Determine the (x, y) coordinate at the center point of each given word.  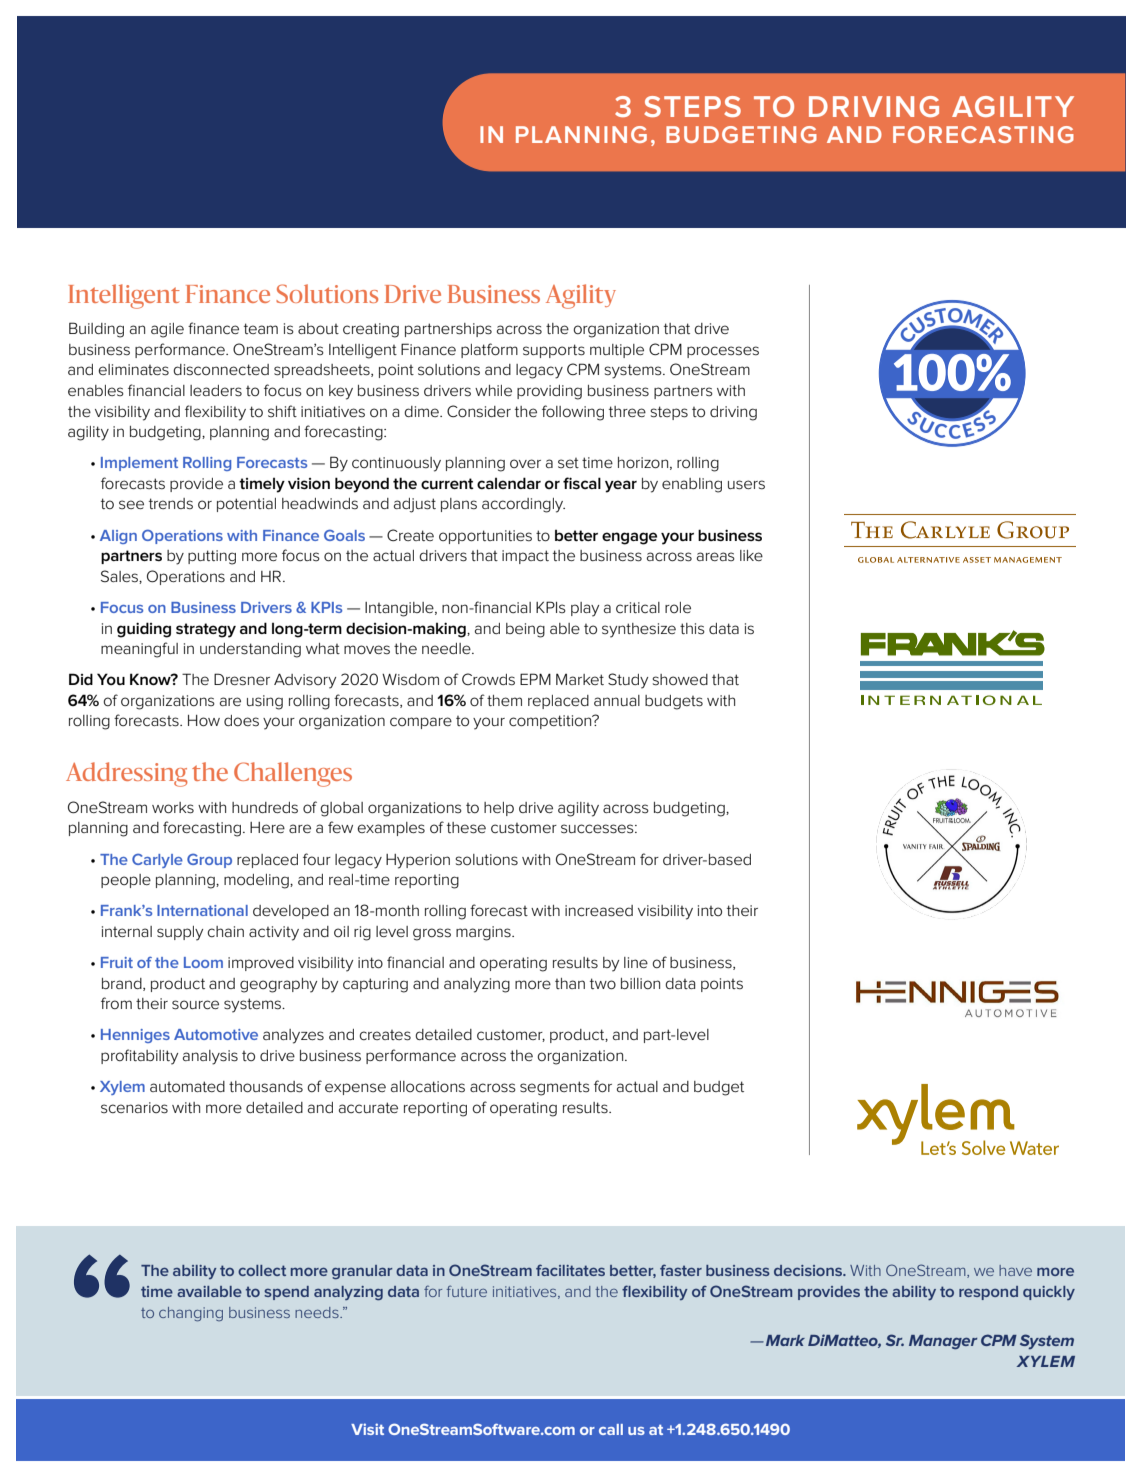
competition (551, 722)
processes (723, 352)
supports (554, 351)
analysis (210, 1057)
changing (191, 1314)
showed (680, 680)
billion (640, 983)
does (241, 721)
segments (555, 1088)
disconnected (221, 370)
